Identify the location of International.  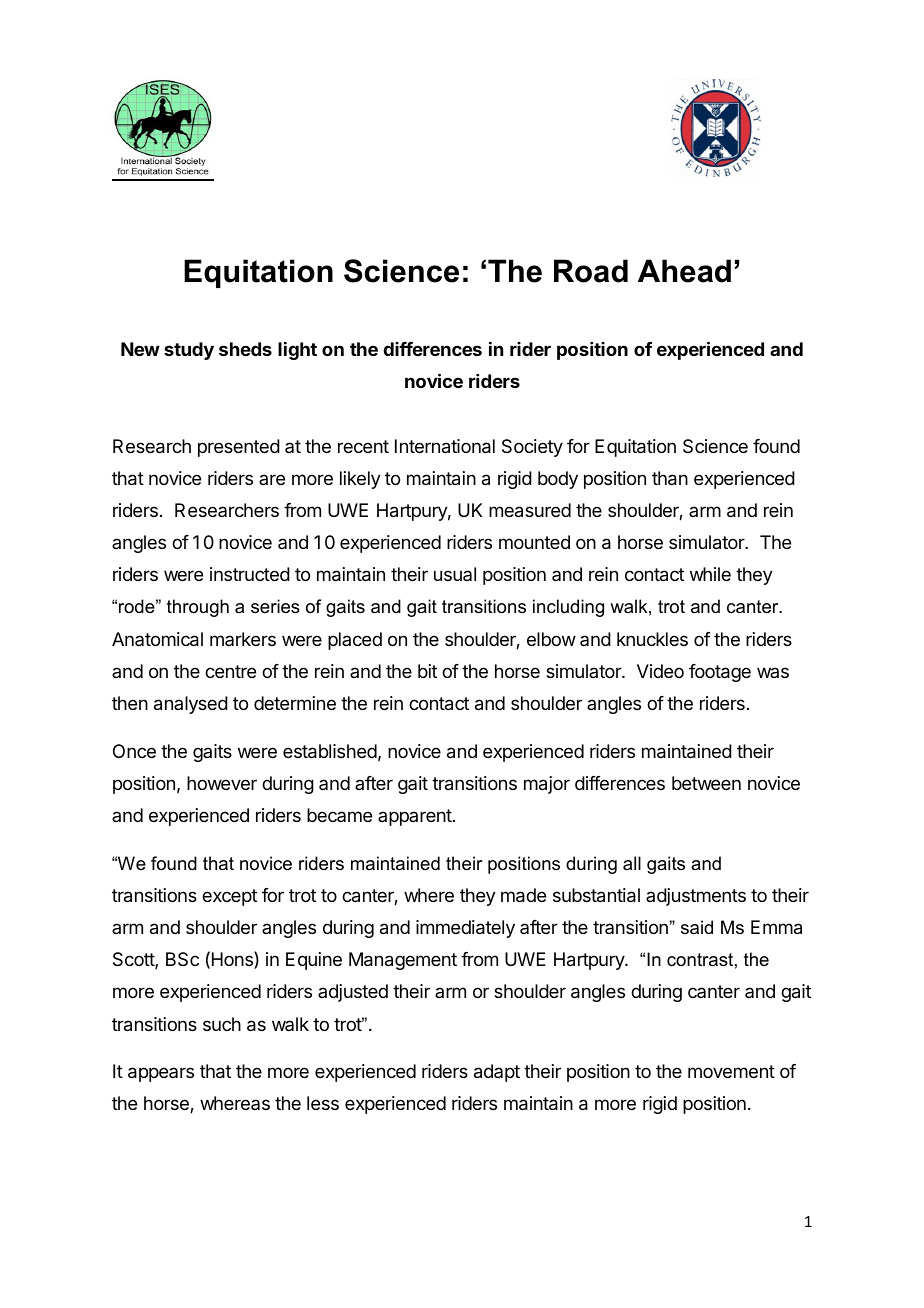
(445, 446).
